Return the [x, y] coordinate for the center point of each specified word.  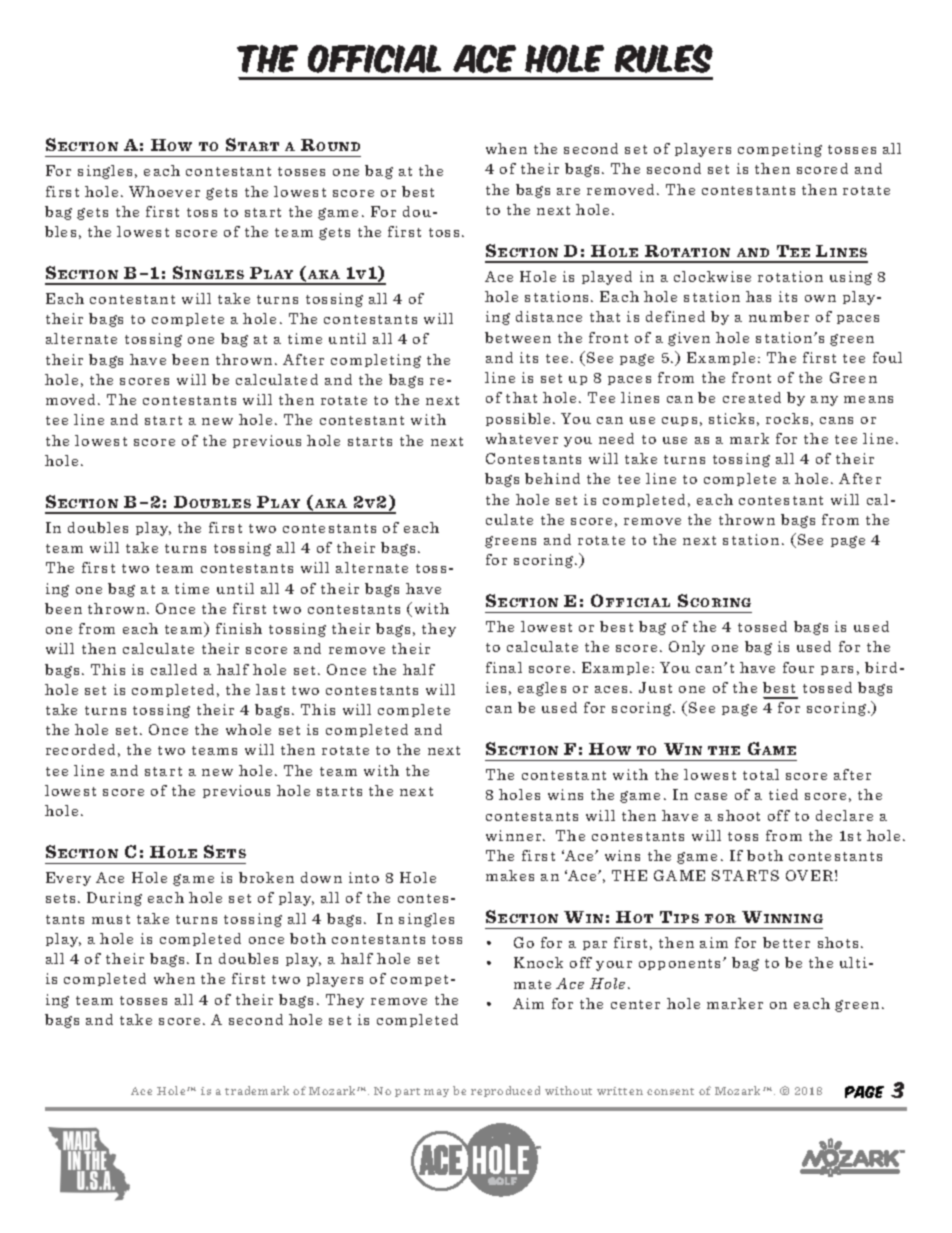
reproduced [505, 1091]
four [798, 667]
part [407, 1092]
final [504, 667]
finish [239, 628]
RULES [664, 58]
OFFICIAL [374, 59]
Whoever [164, 191]
